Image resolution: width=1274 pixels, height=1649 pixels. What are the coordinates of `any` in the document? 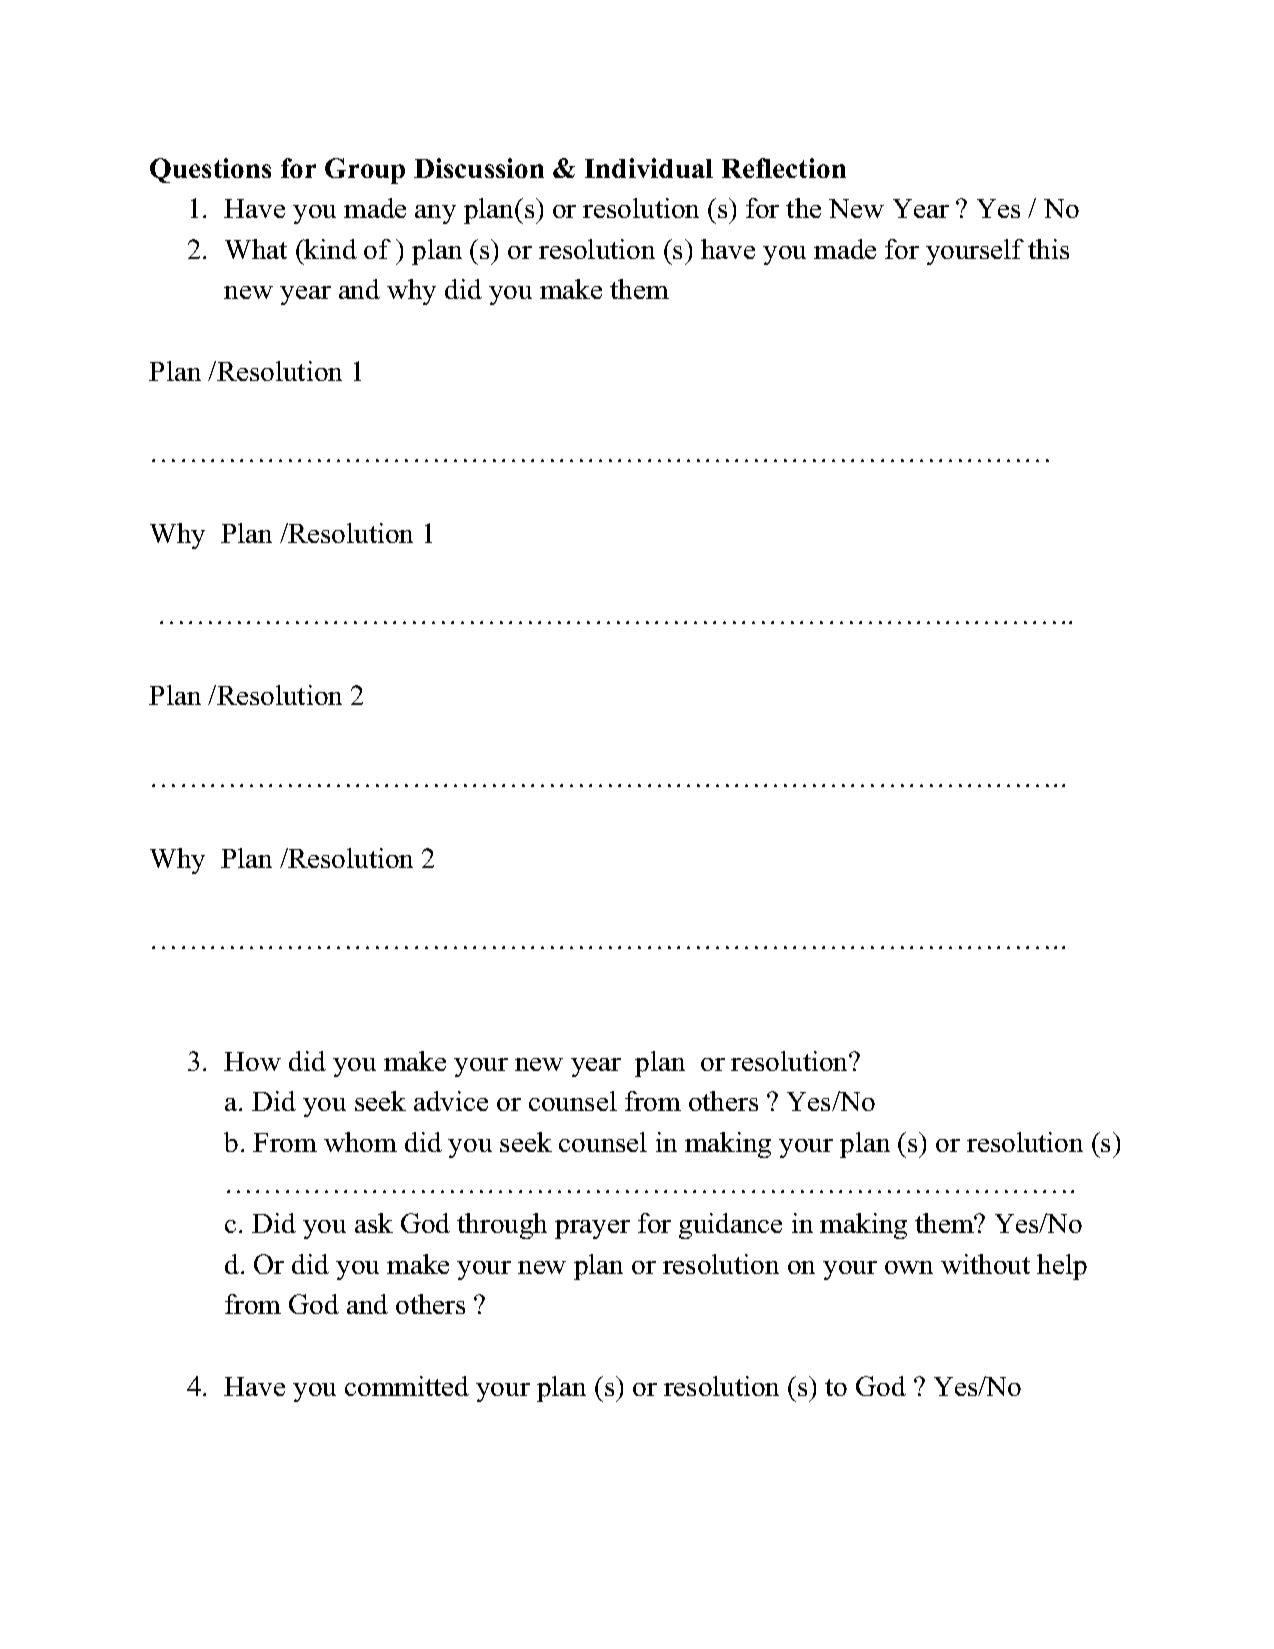 It's located at (435, 214).
